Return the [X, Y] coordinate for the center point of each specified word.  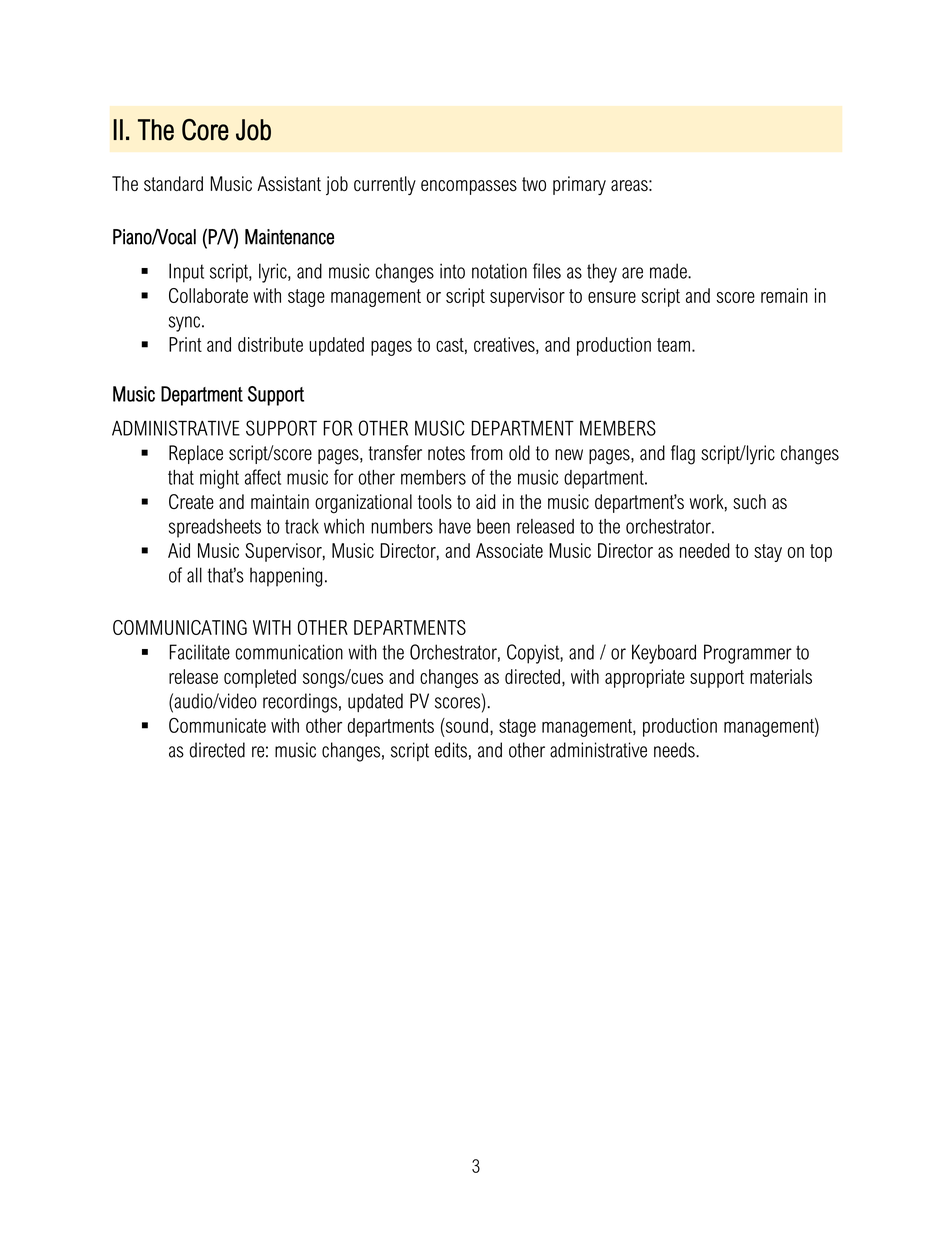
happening [286, 577]
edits [451, 750]
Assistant [289, 183]
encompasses [469, 187]
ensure [612, 297]
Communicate [217, 725]
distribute [270, 344]
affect [263, 477]
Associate [509, 550]
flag [683, 455]
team [673, 345]
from [487, 453]
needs [675, 750]
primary [579, 185]
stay [768, 553]
